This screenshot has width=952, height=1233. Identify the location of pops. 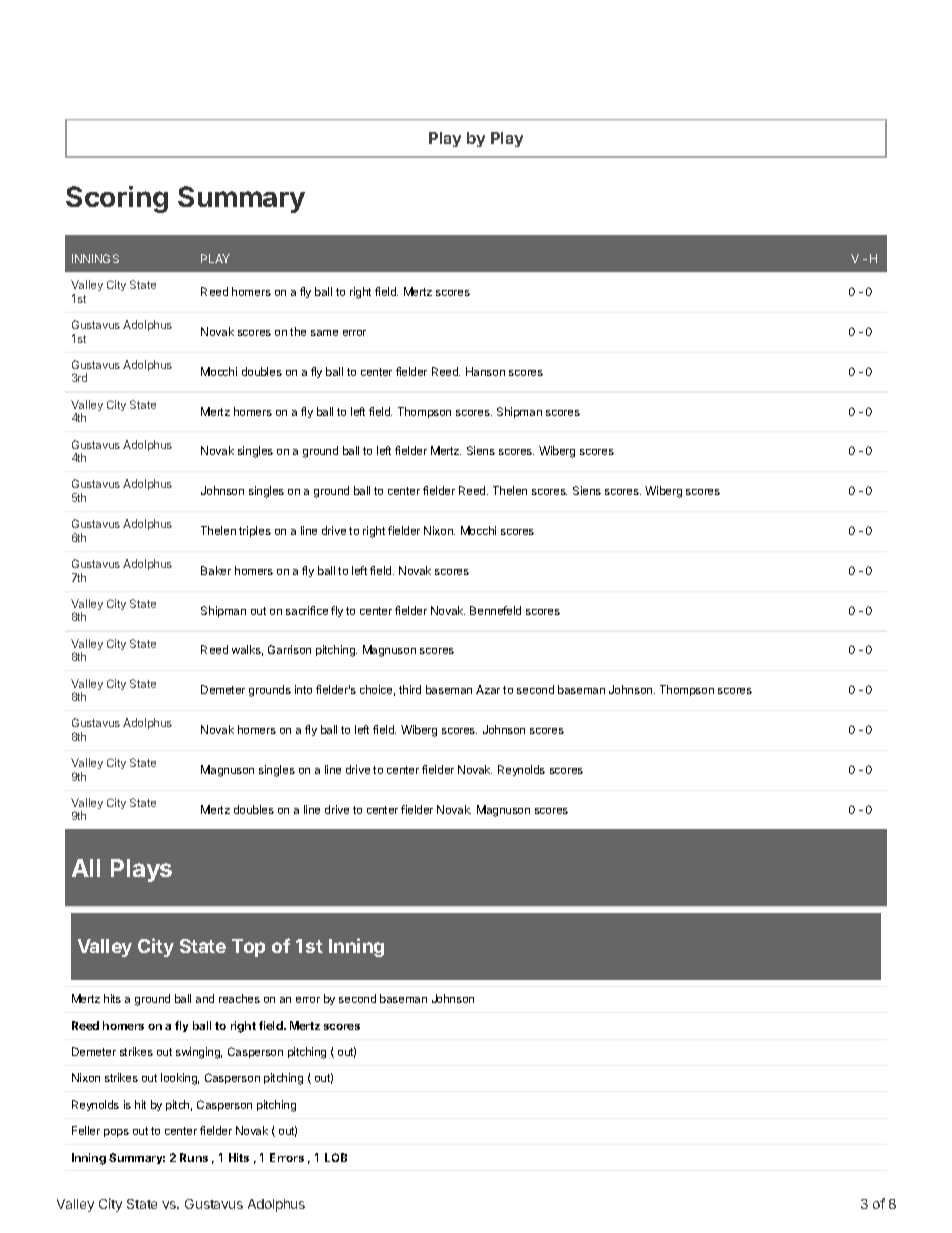
(116, 1133).
